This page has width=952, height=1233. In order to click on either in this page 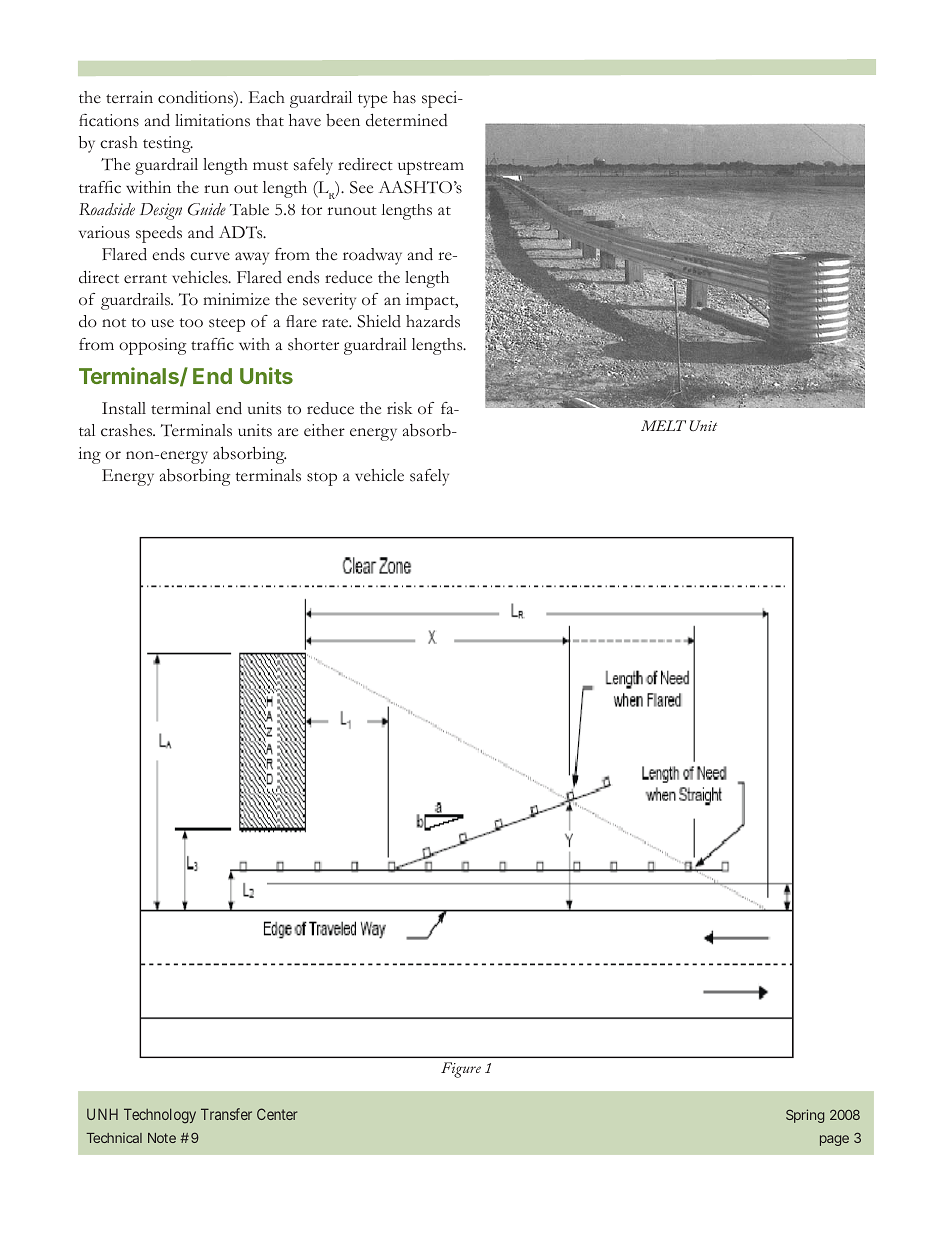, I will do `click(324, 430)`.
